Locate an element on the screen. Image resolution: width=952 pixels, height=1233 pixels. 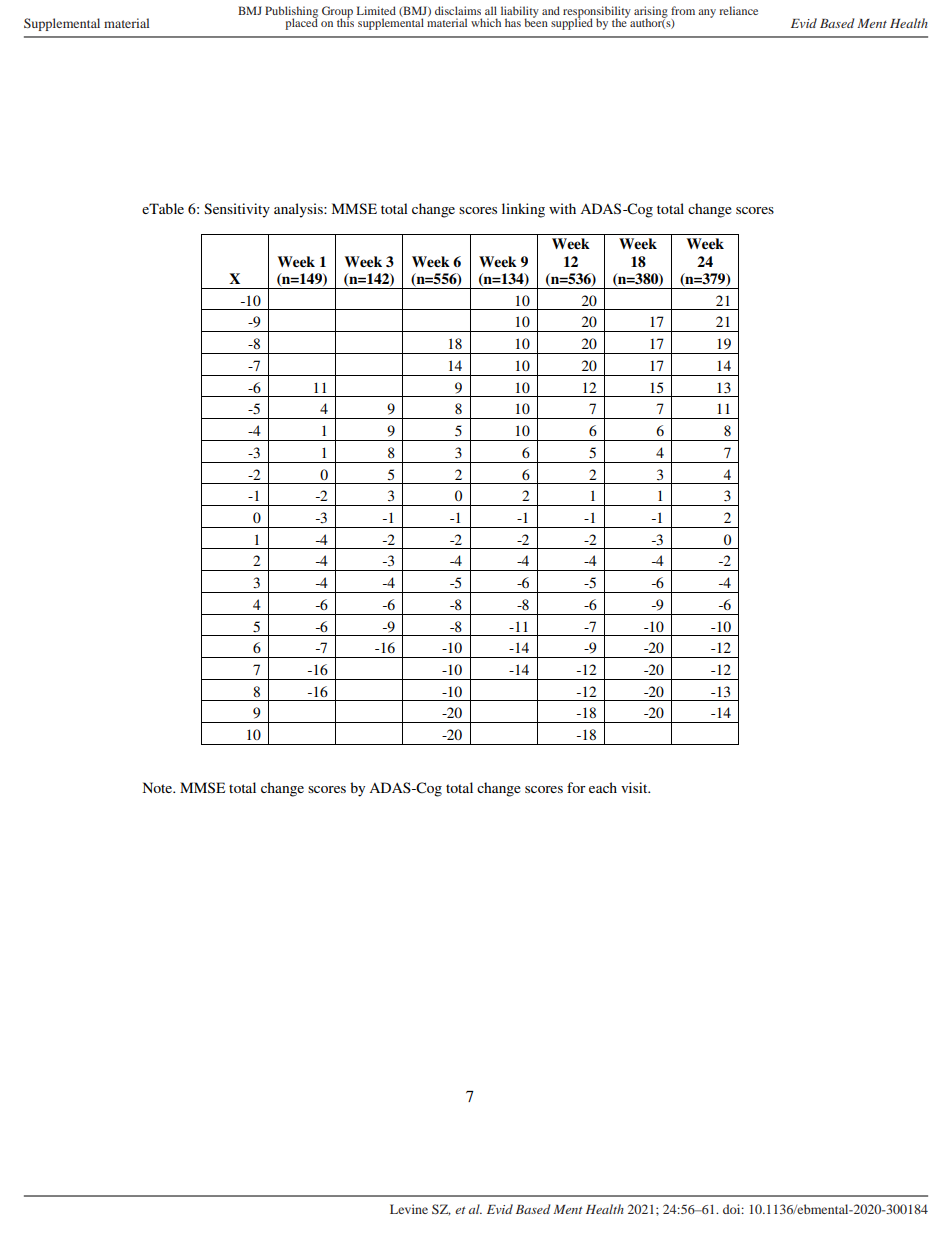
Levine is located at coordinates (409, 1209).
